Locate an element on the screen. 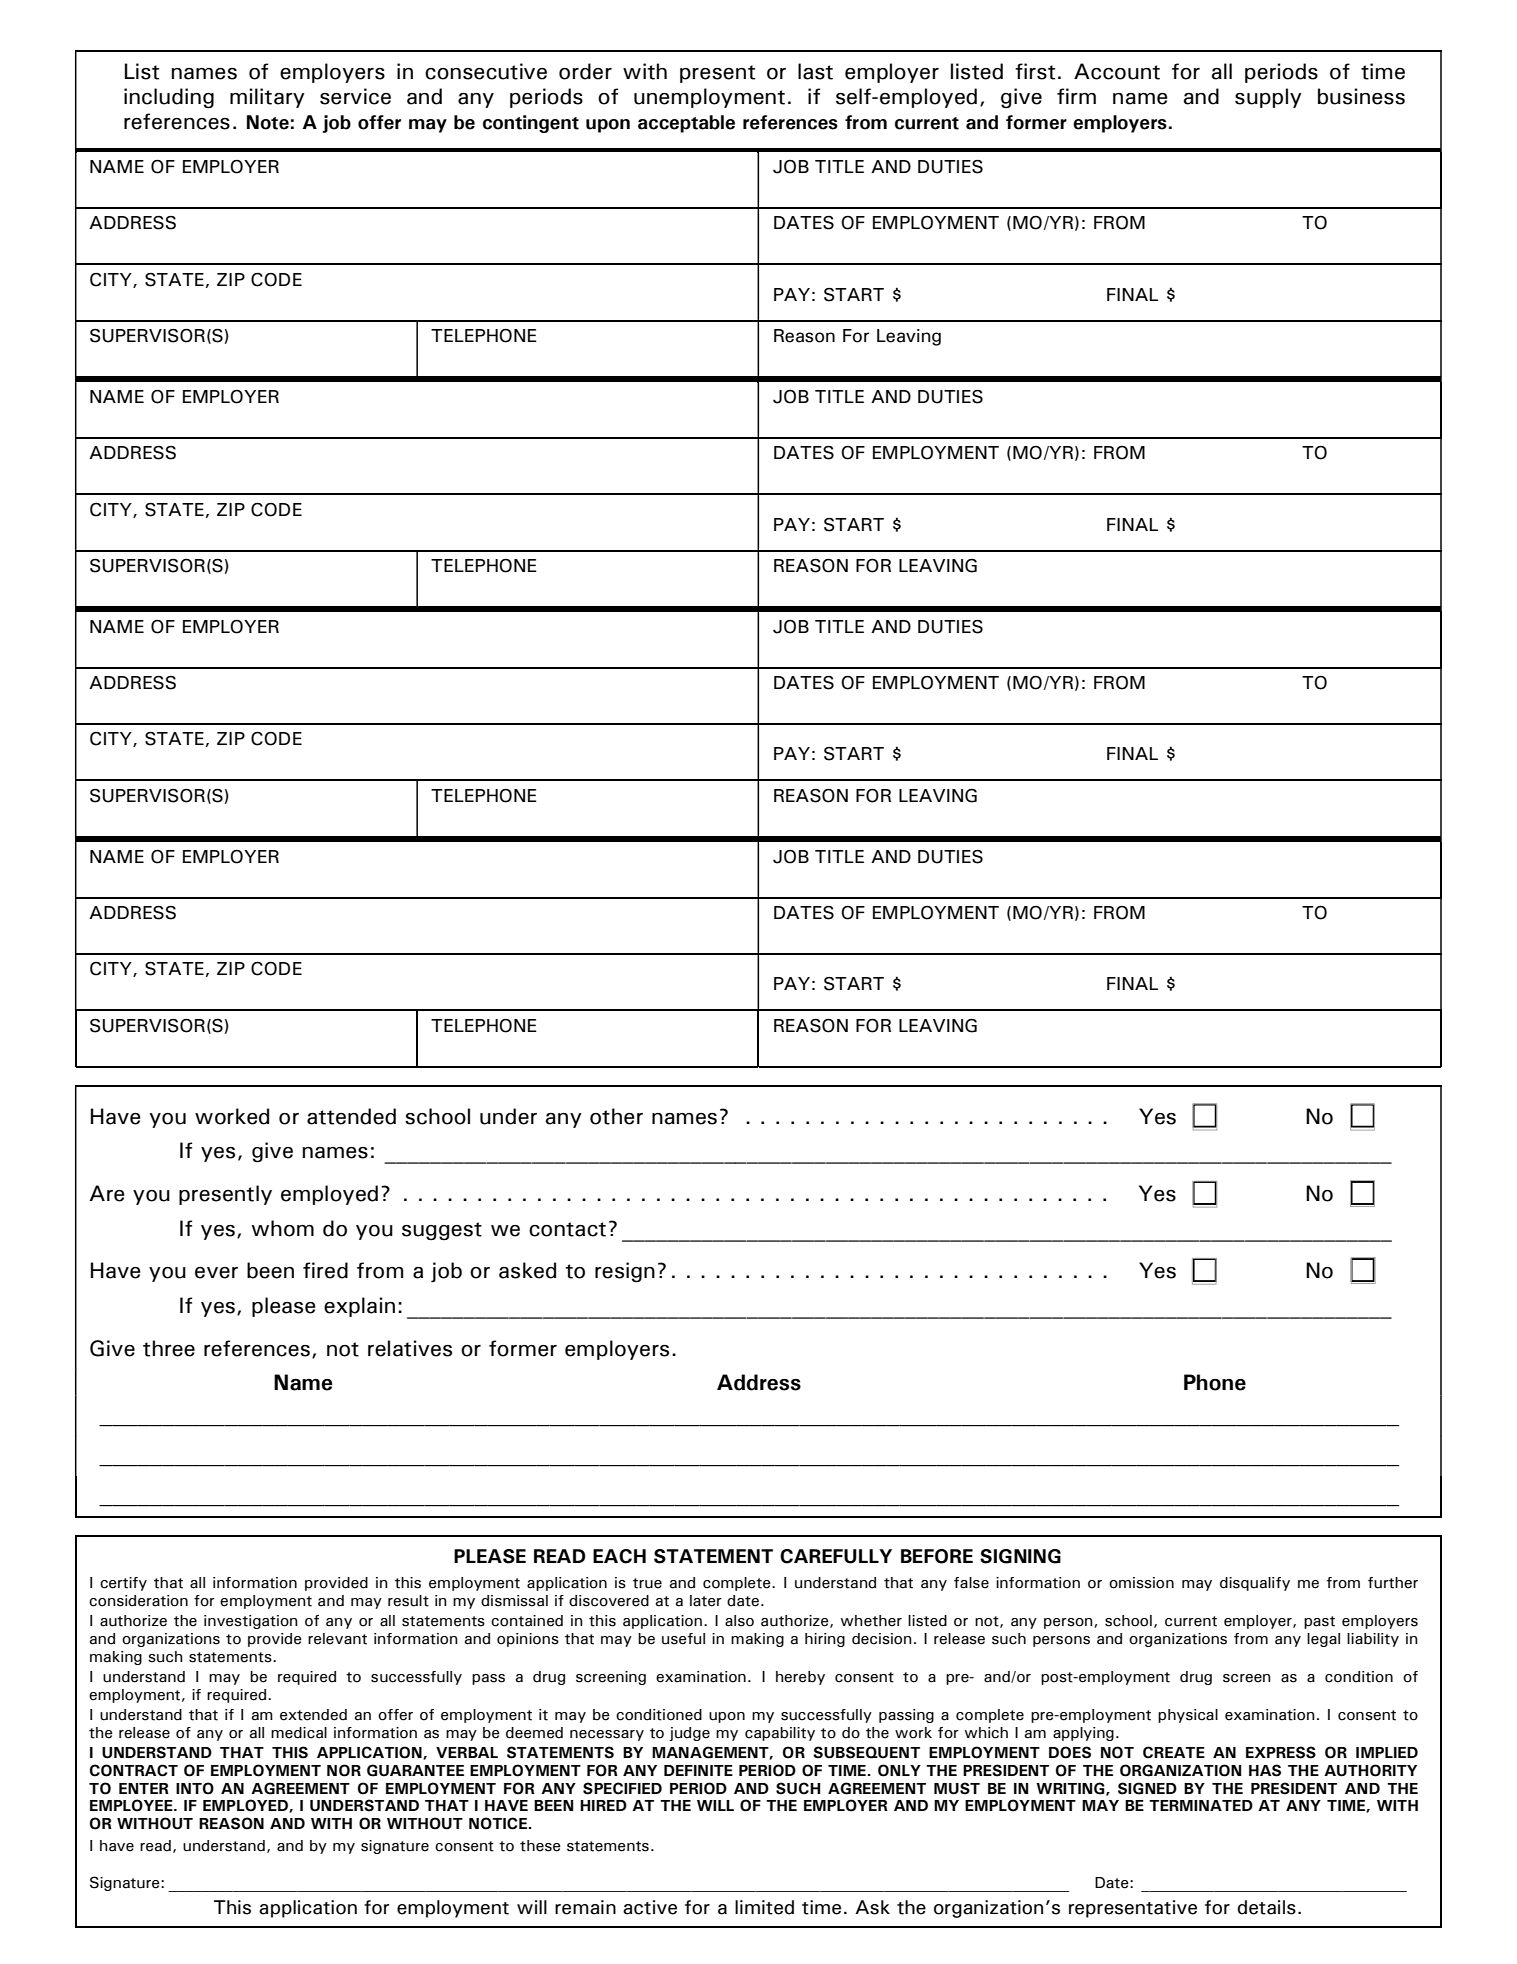 This screenshot has height=1964, width=1517. Note is located at coordinates (268, 122).
